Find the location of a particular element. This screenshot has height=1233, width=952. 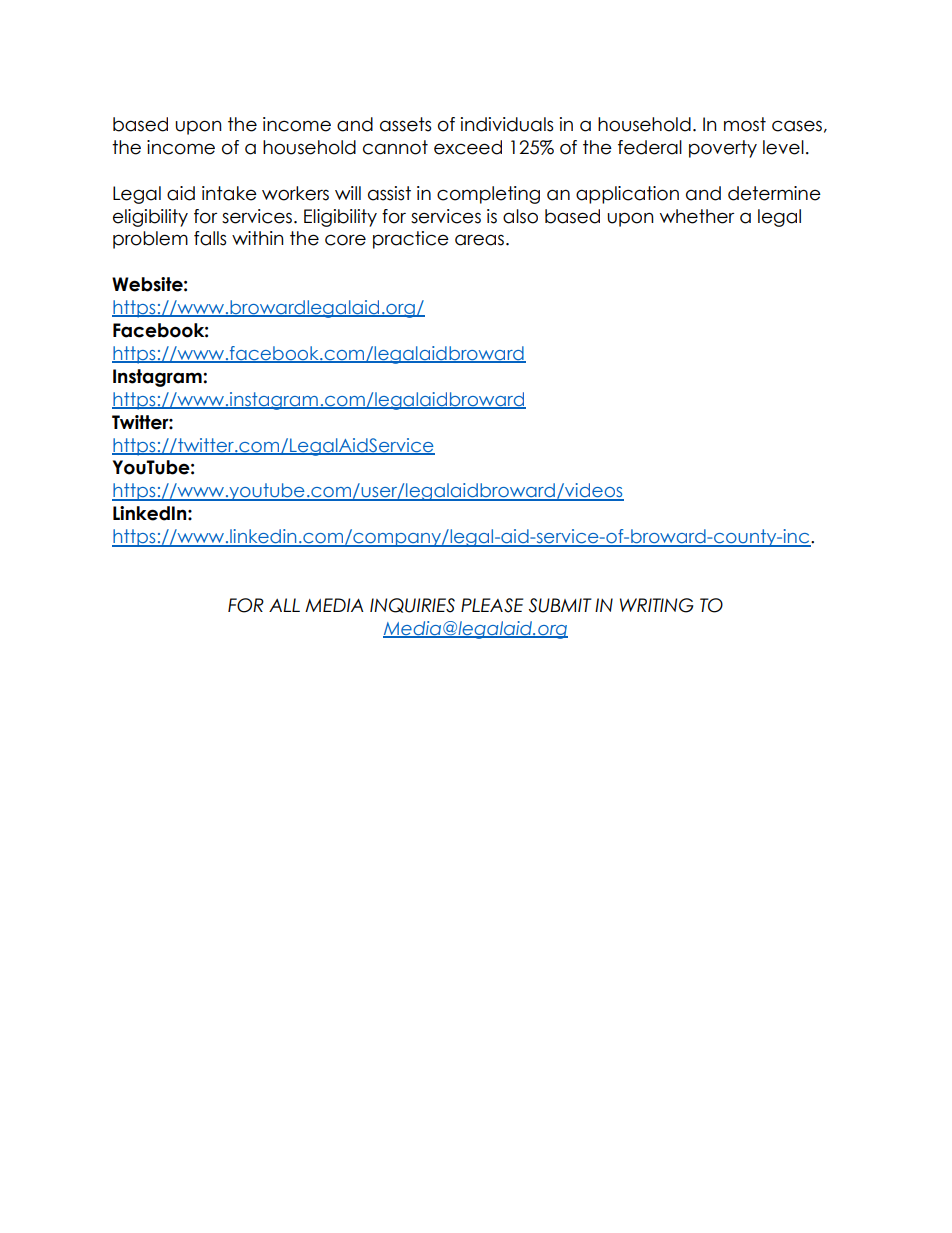

poverty is located at coordinates (723, 149).
